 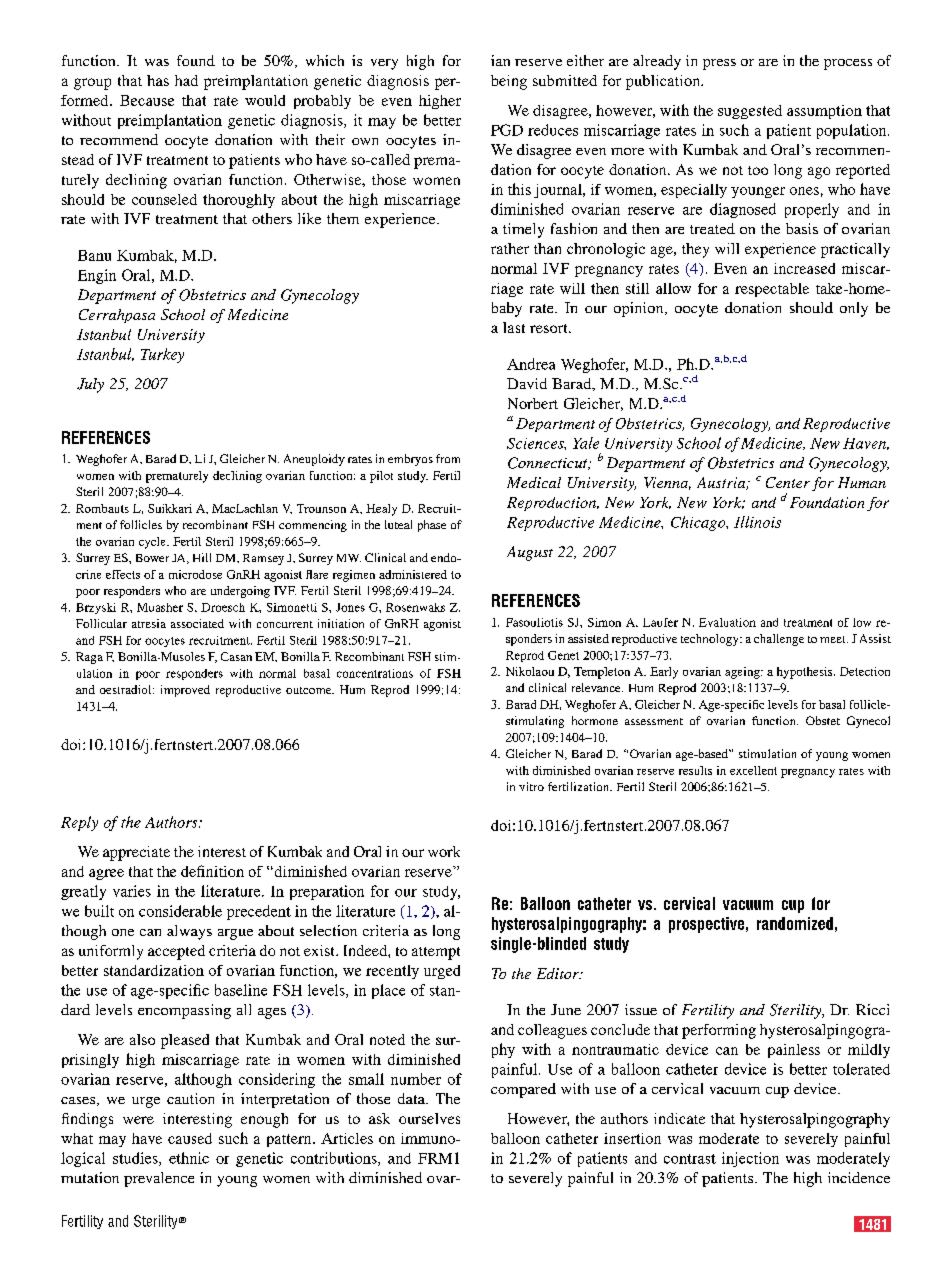 I want to click on being, so click(x=509, y=82).
